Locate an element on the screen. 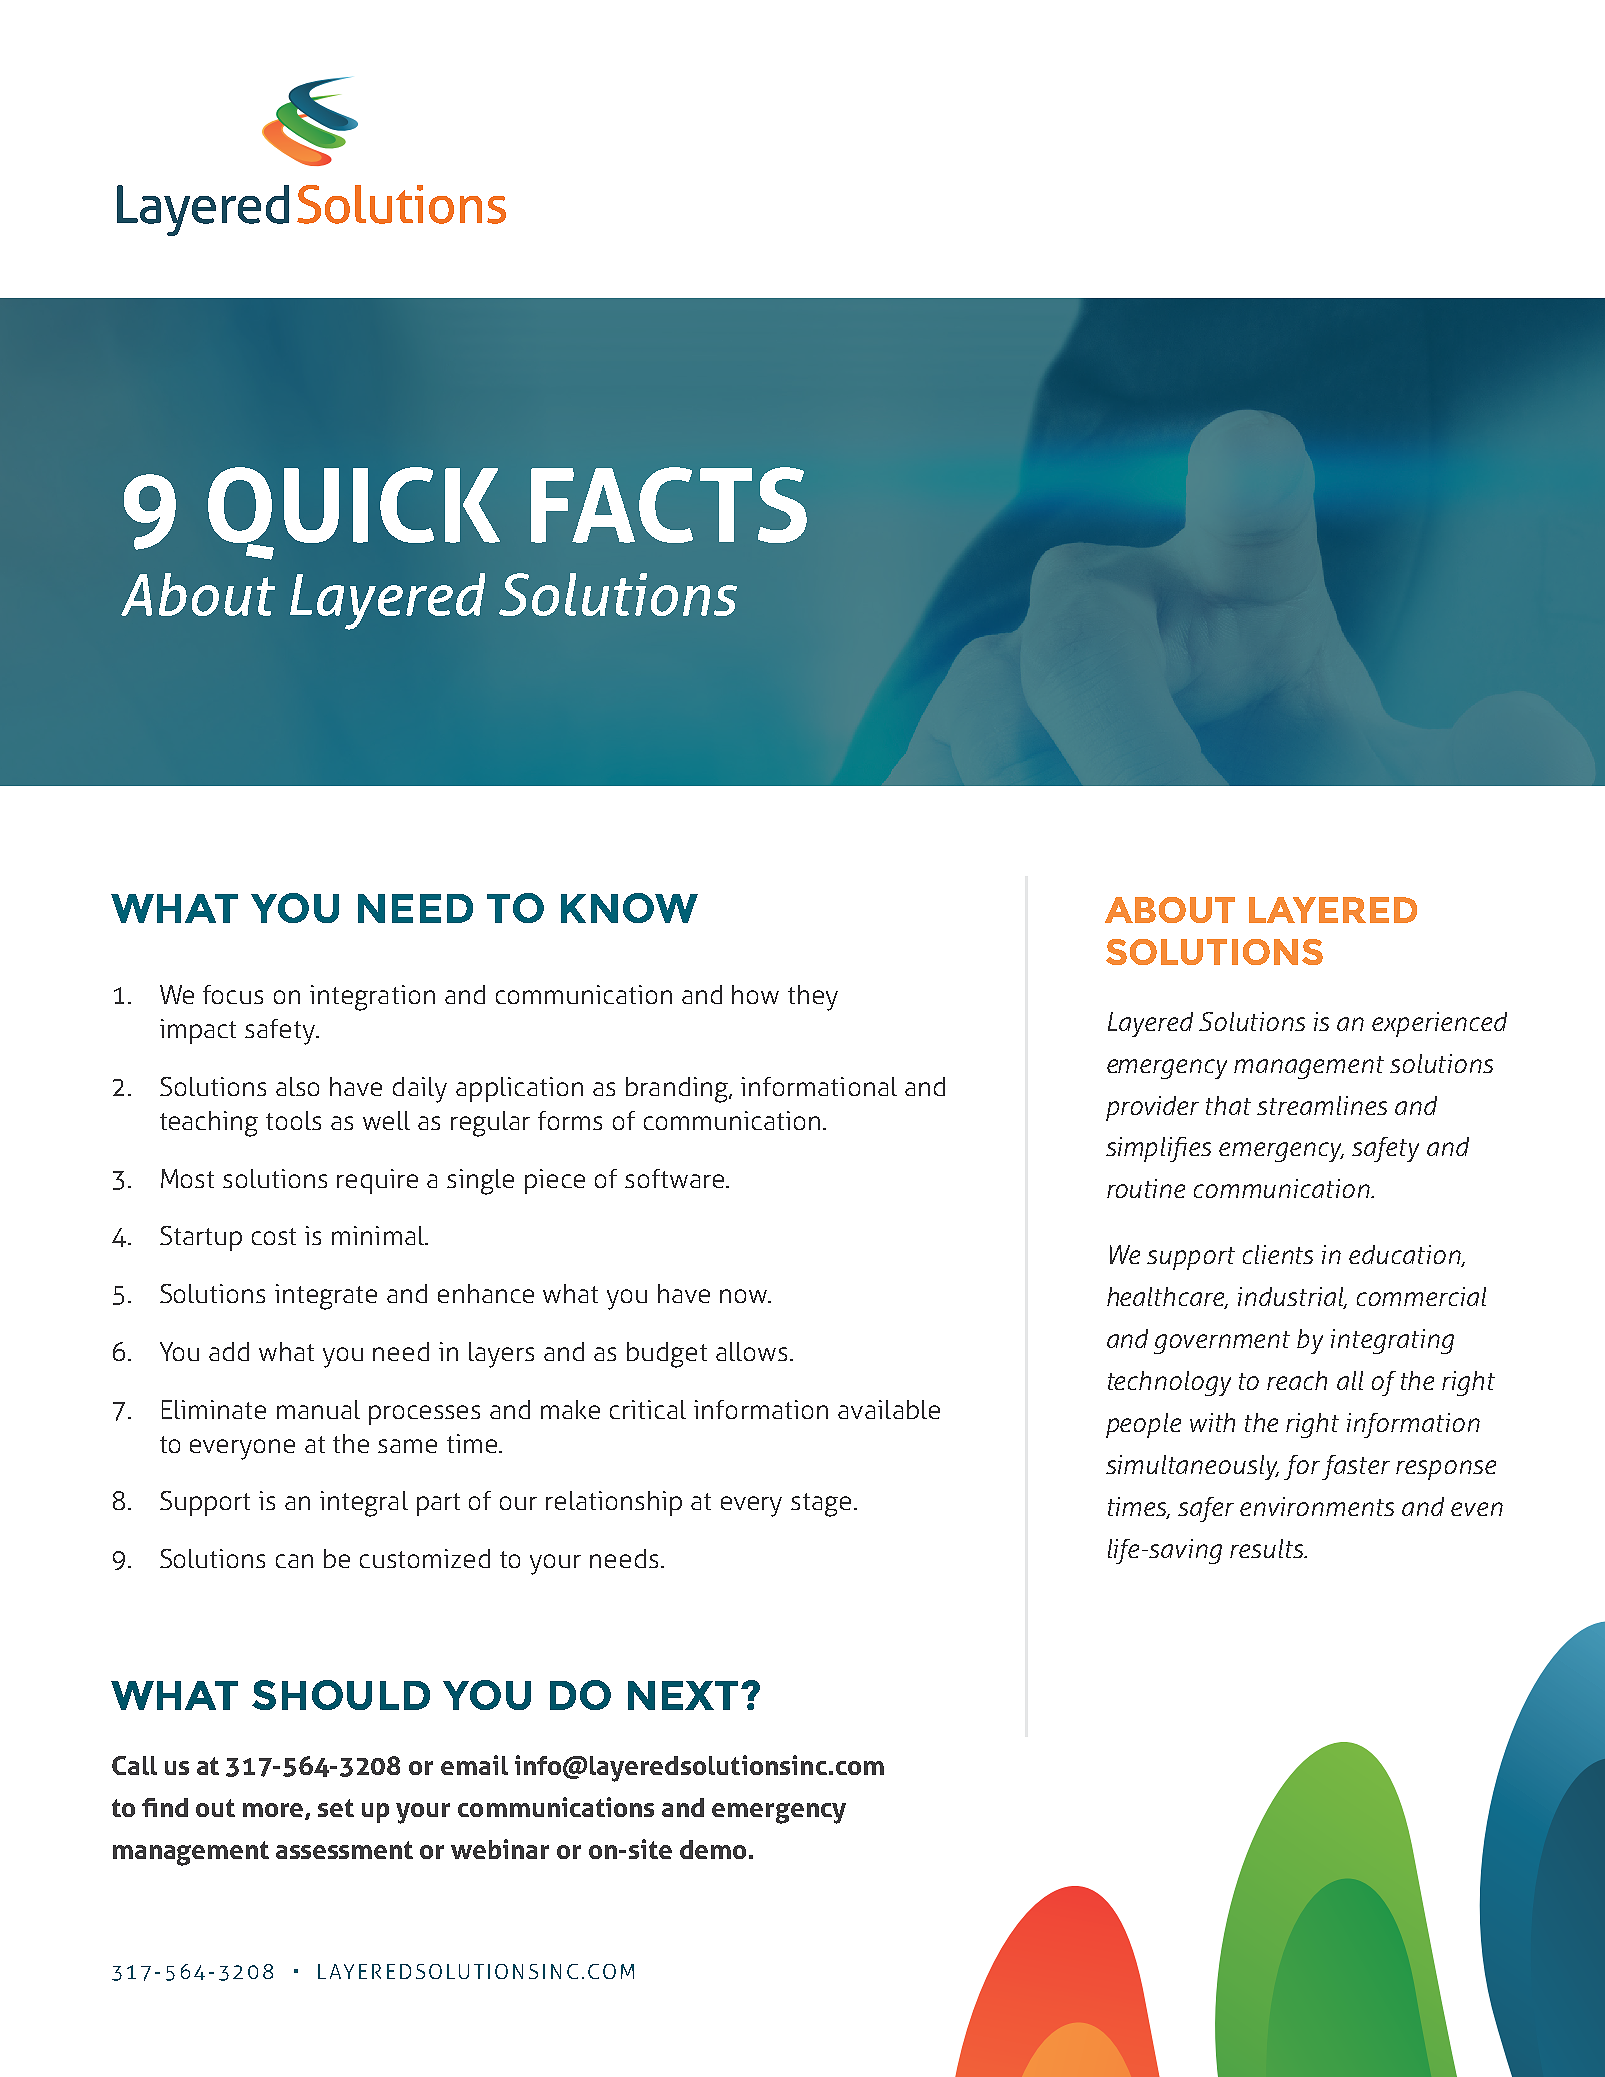  reach is located at coordinates (1297, 1380).
